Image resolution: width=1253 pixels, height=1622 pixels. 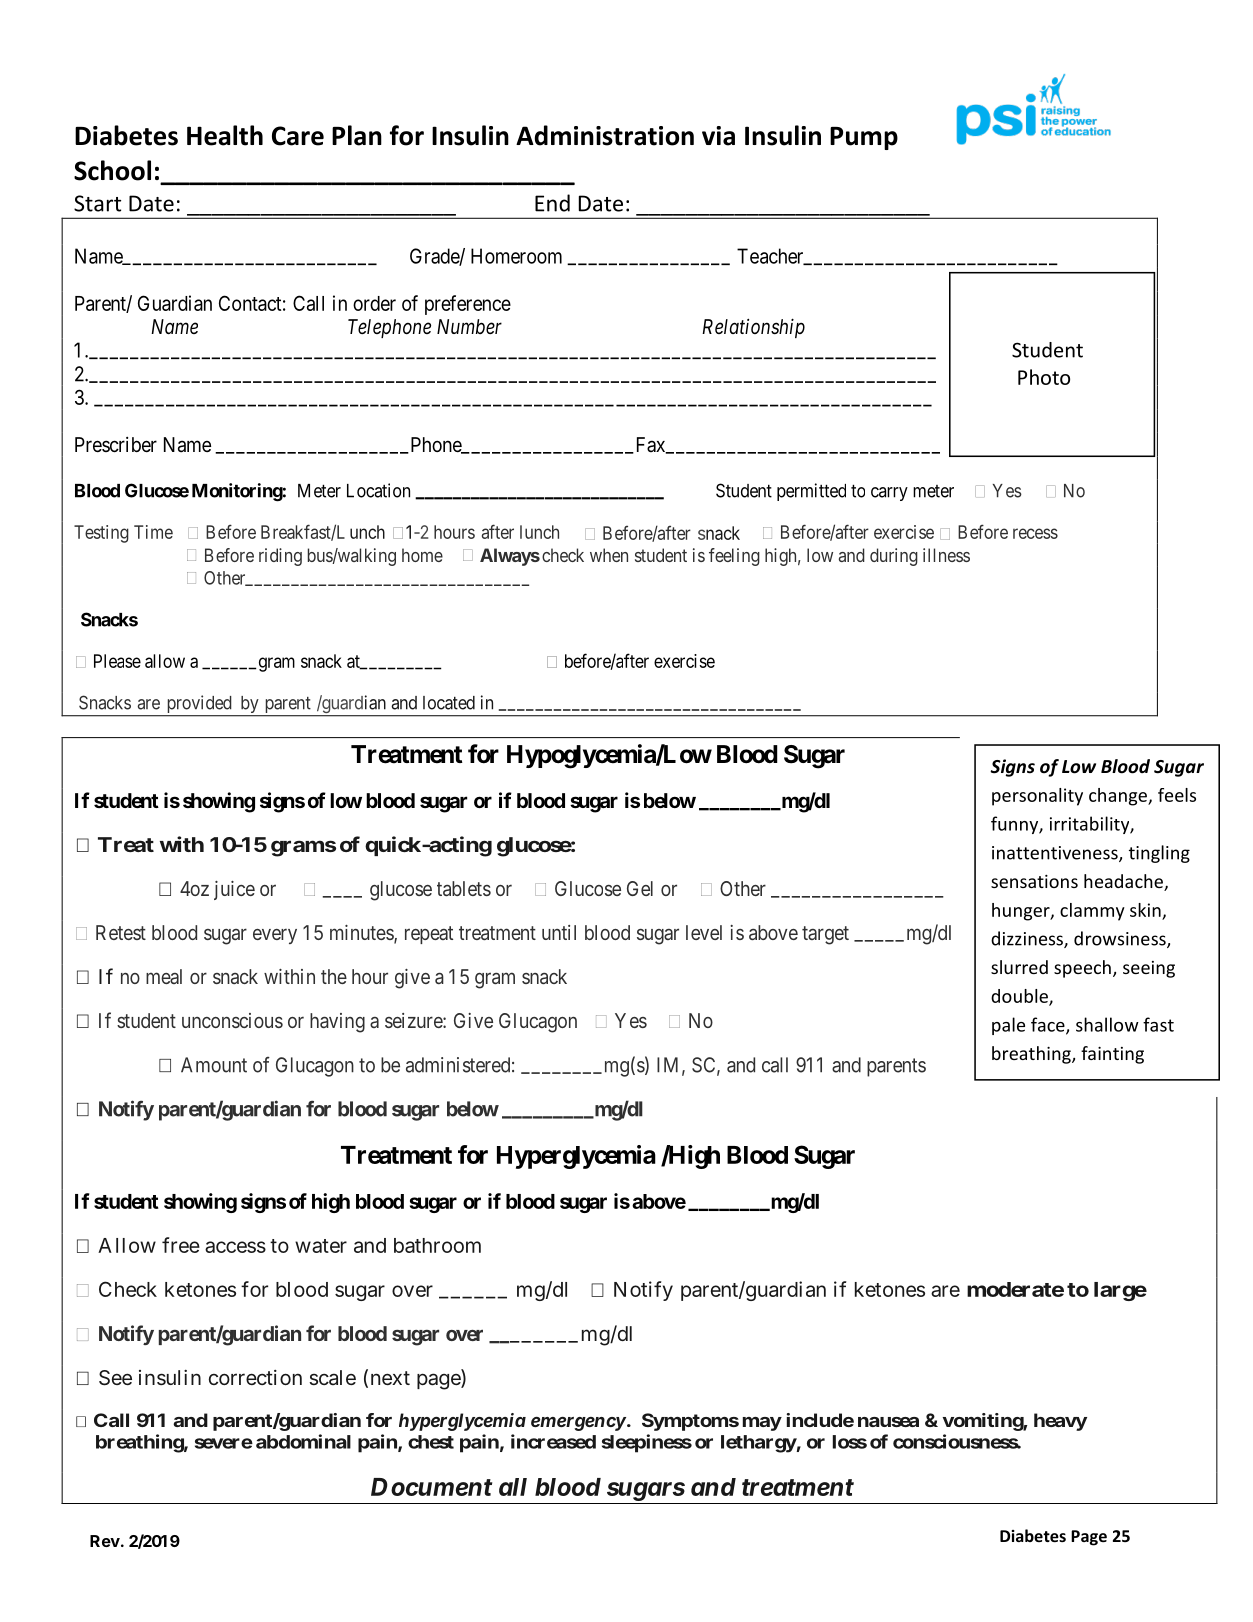 I want to click on Pump, so click(x=864, y=138).
